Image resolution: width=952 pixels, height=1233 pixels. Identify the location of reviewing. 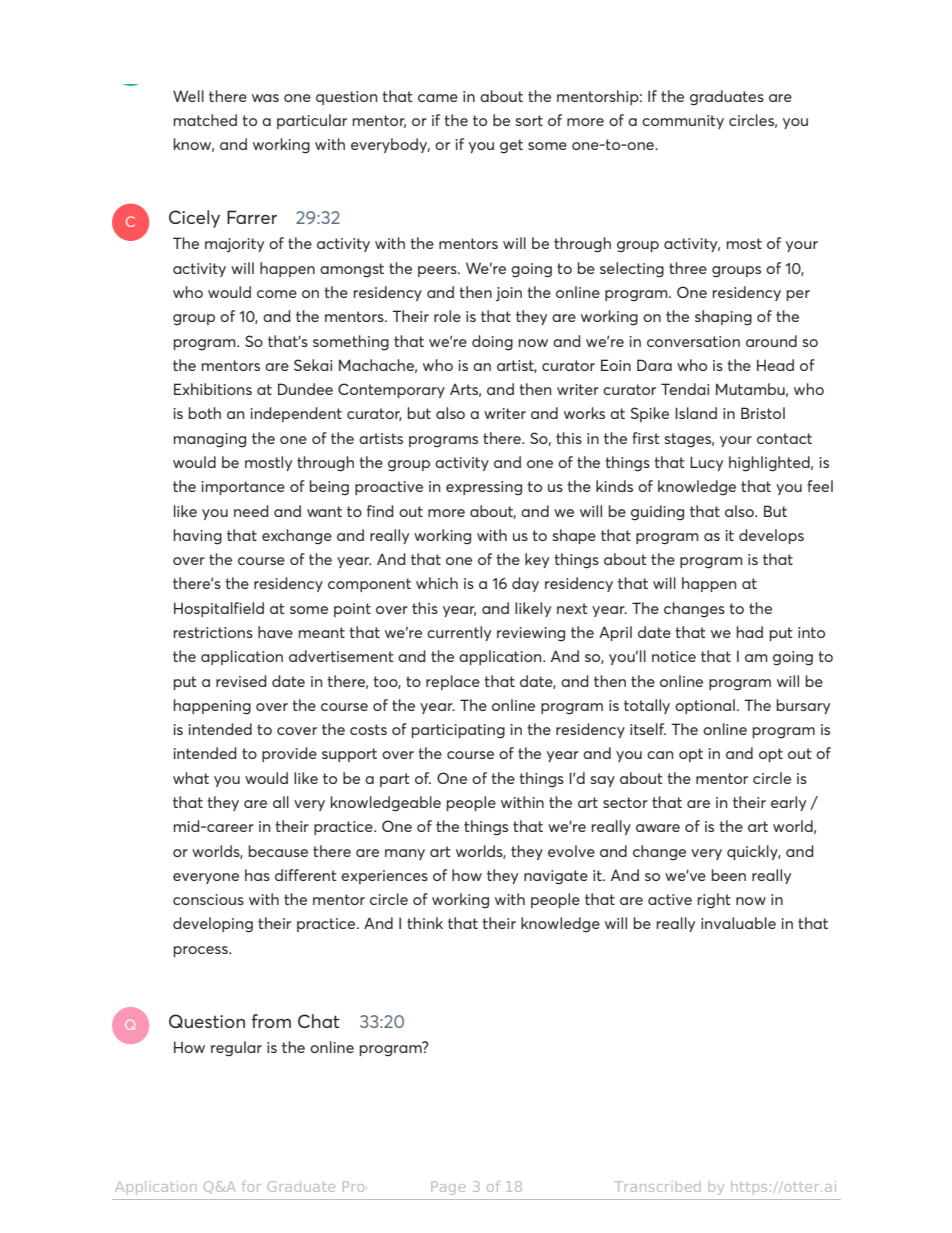
(531, 634).
